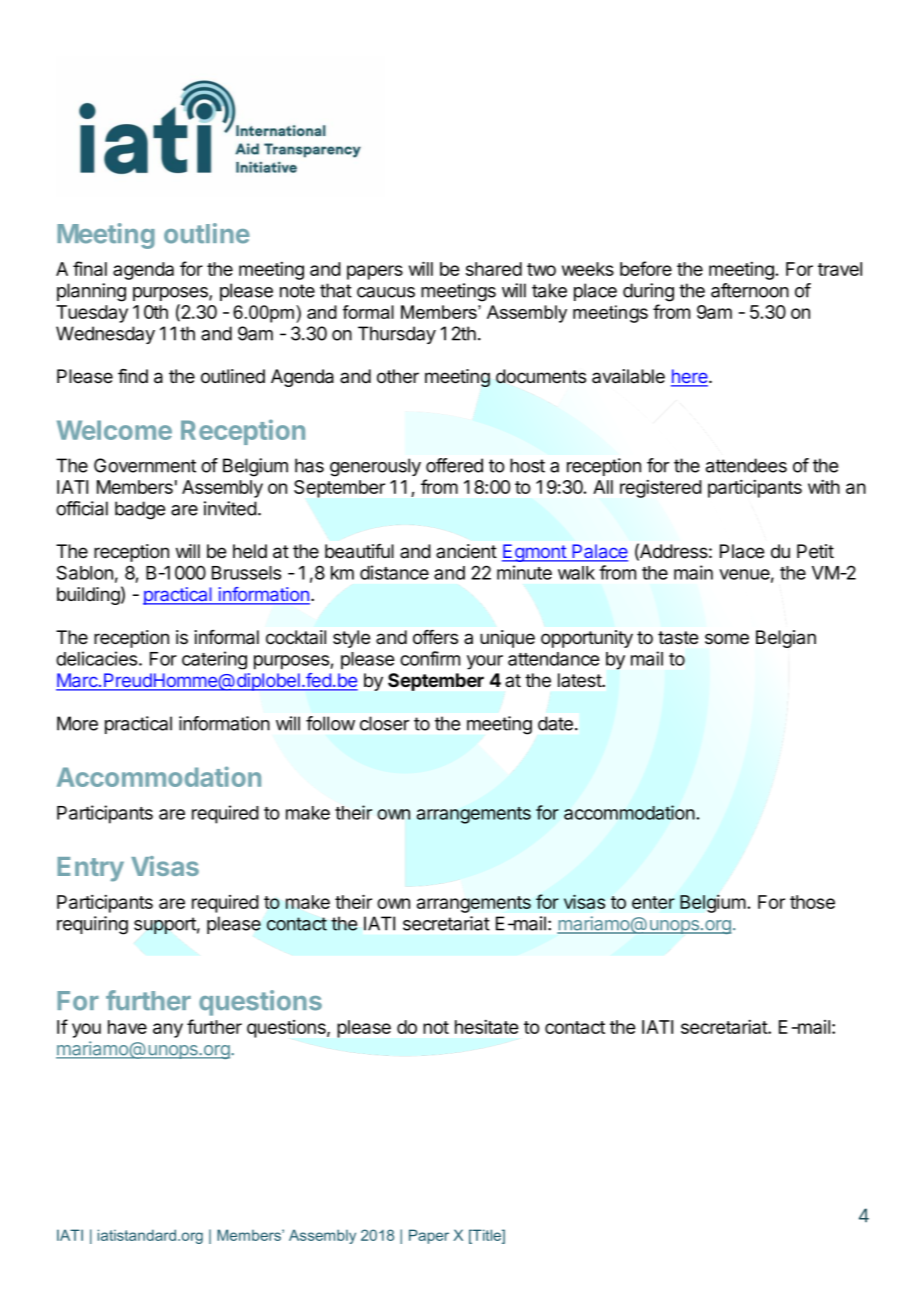  Describe the element at coordinates (168, 1030) in the page. I see `any` at that location.
